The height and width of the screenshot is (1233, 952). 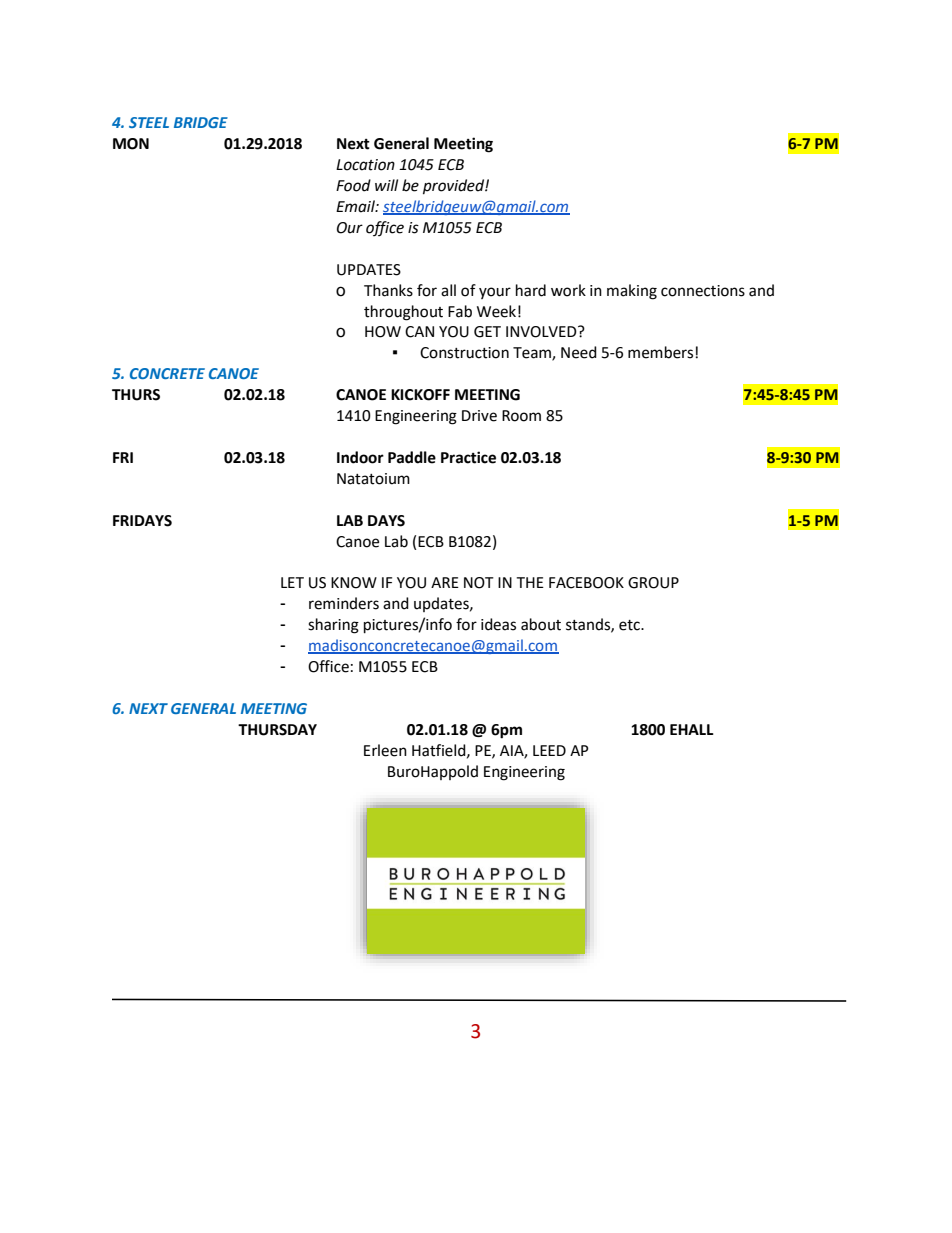 I want to click on Location, so click(x=365, y=165).
